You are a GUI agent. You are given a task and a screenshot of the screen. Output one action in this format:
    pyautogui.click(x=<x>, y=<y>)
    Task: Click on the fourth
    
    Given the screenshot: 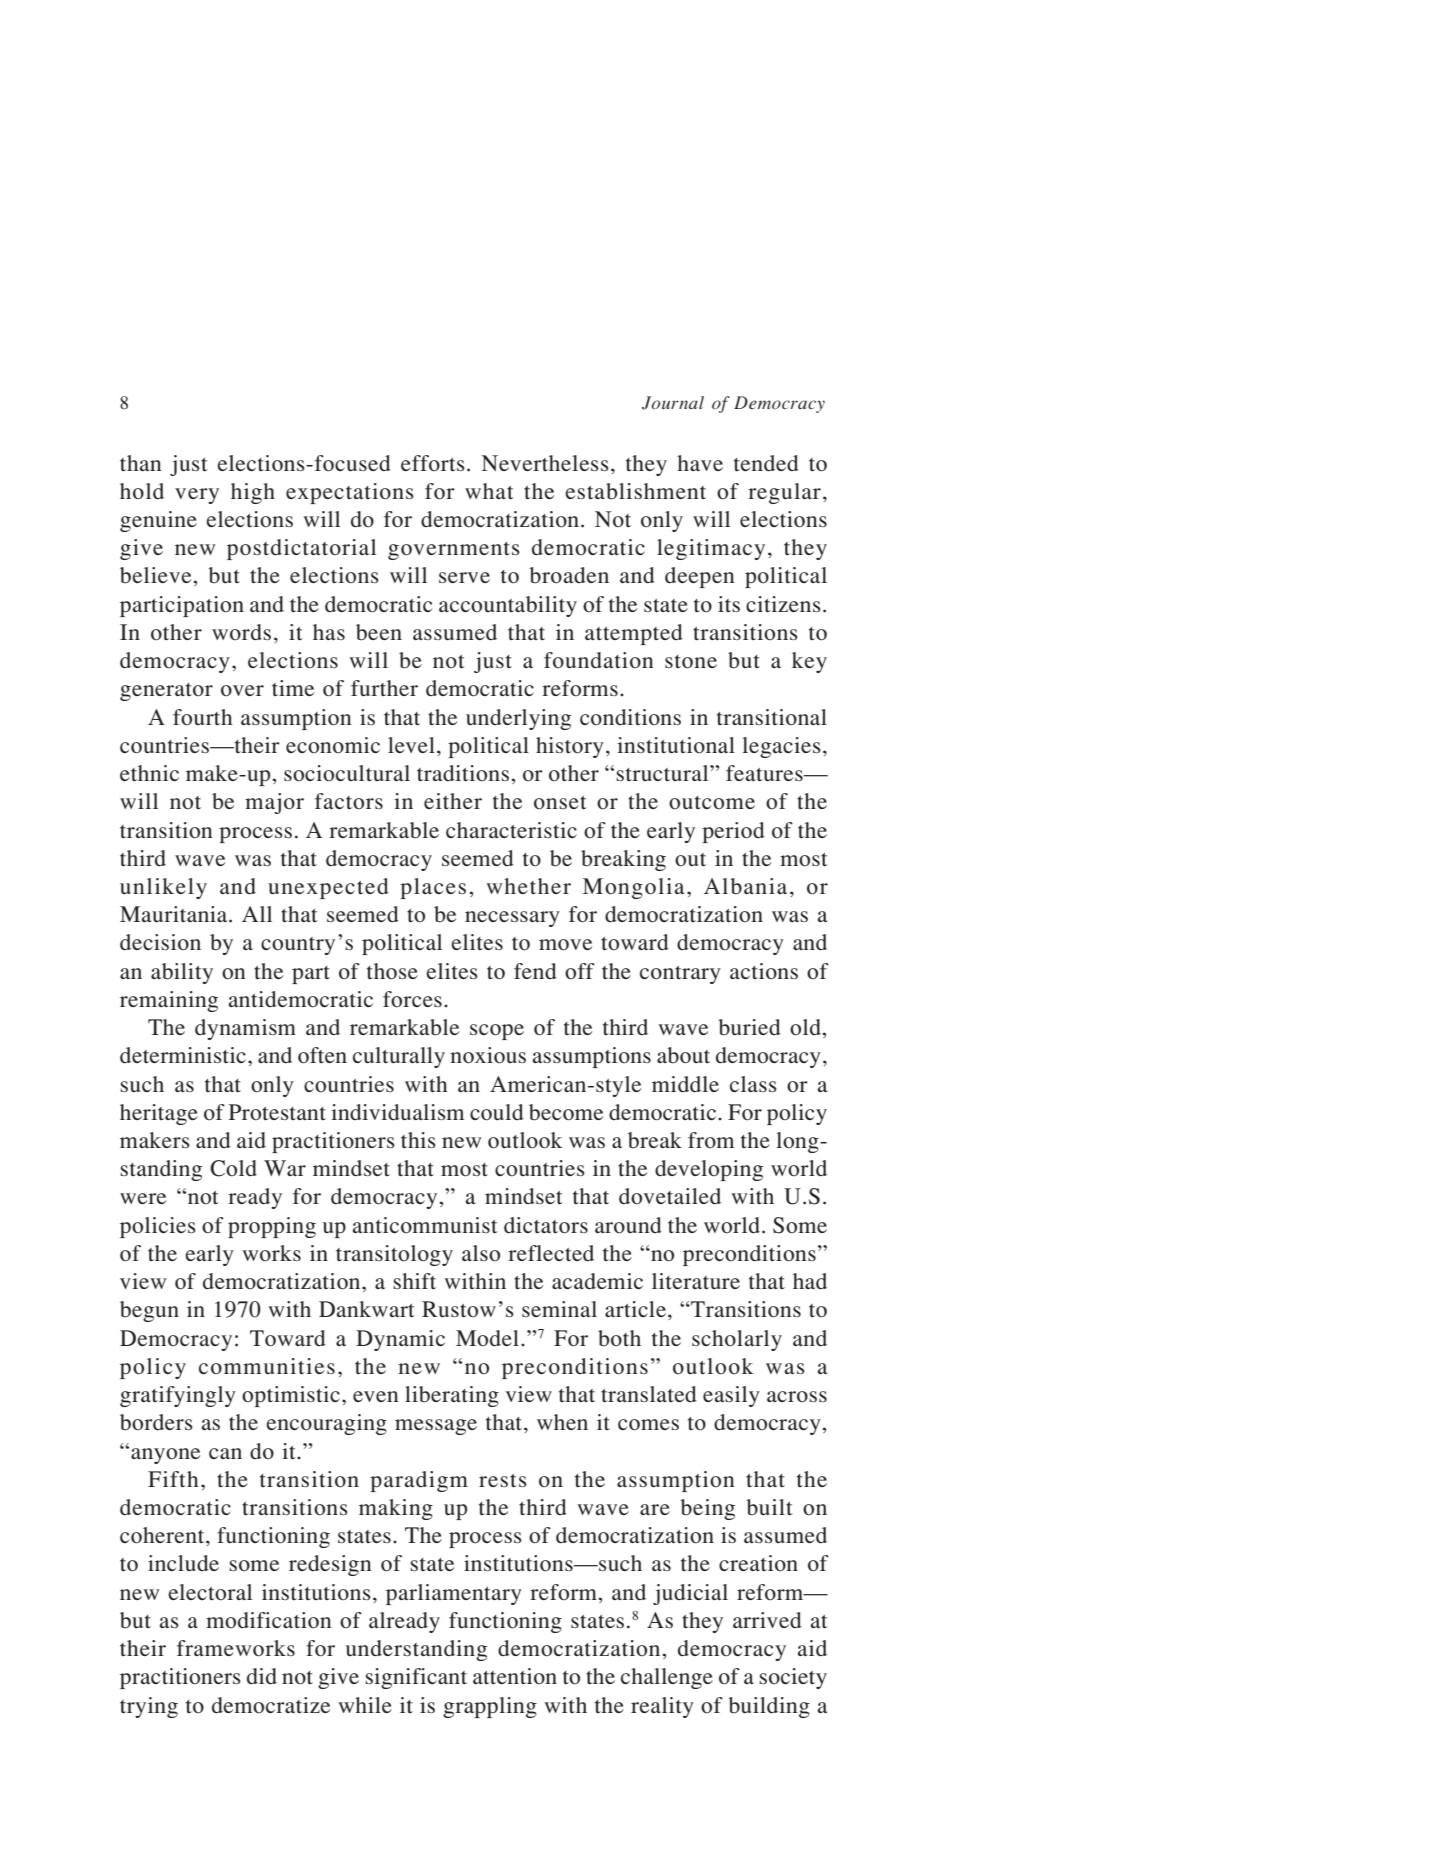 What is the action you would take?
    pyautogui.click(x=203, y=717)
